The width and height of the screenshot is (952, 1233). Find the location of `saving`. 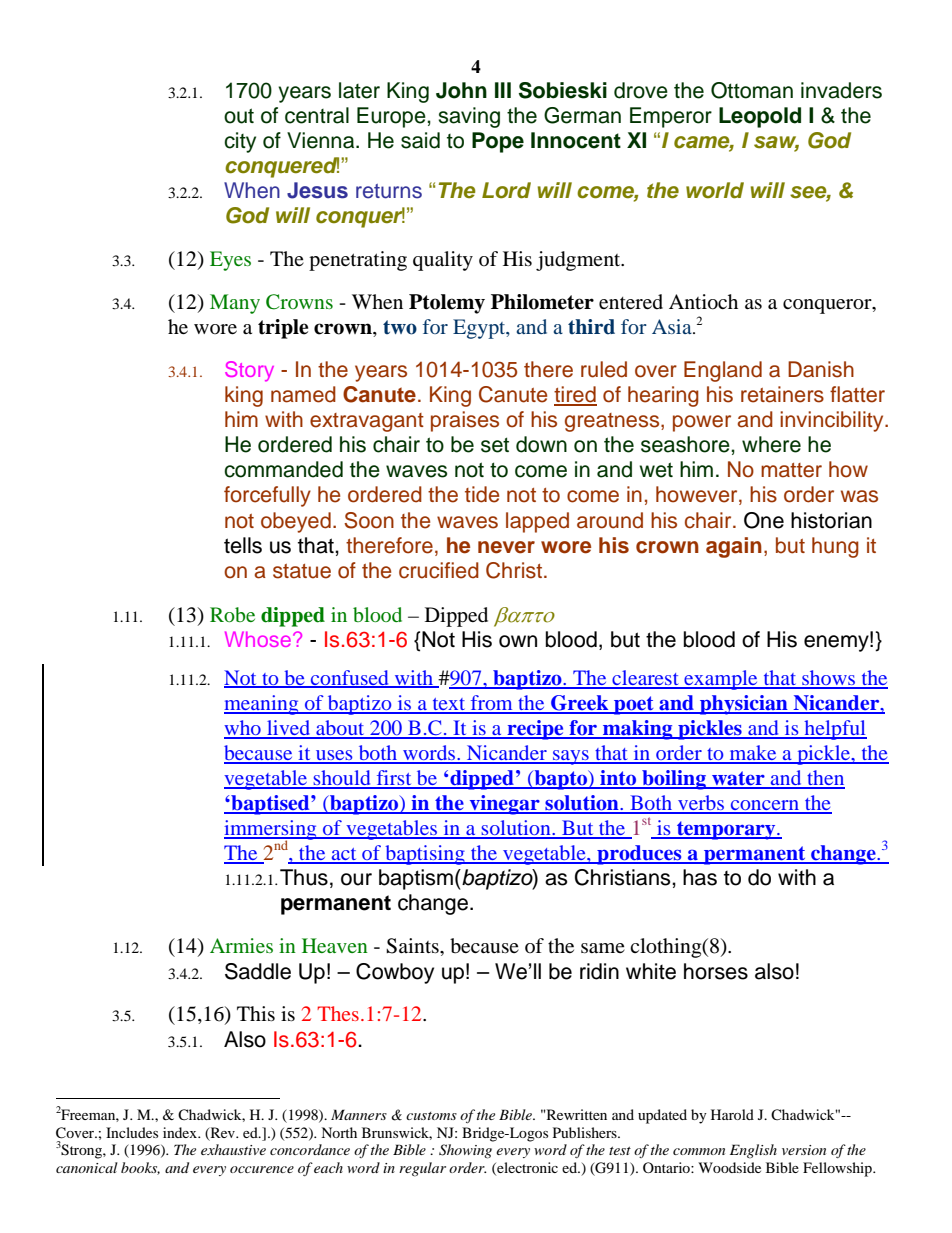

saving is located at coordinates (469, 117).
